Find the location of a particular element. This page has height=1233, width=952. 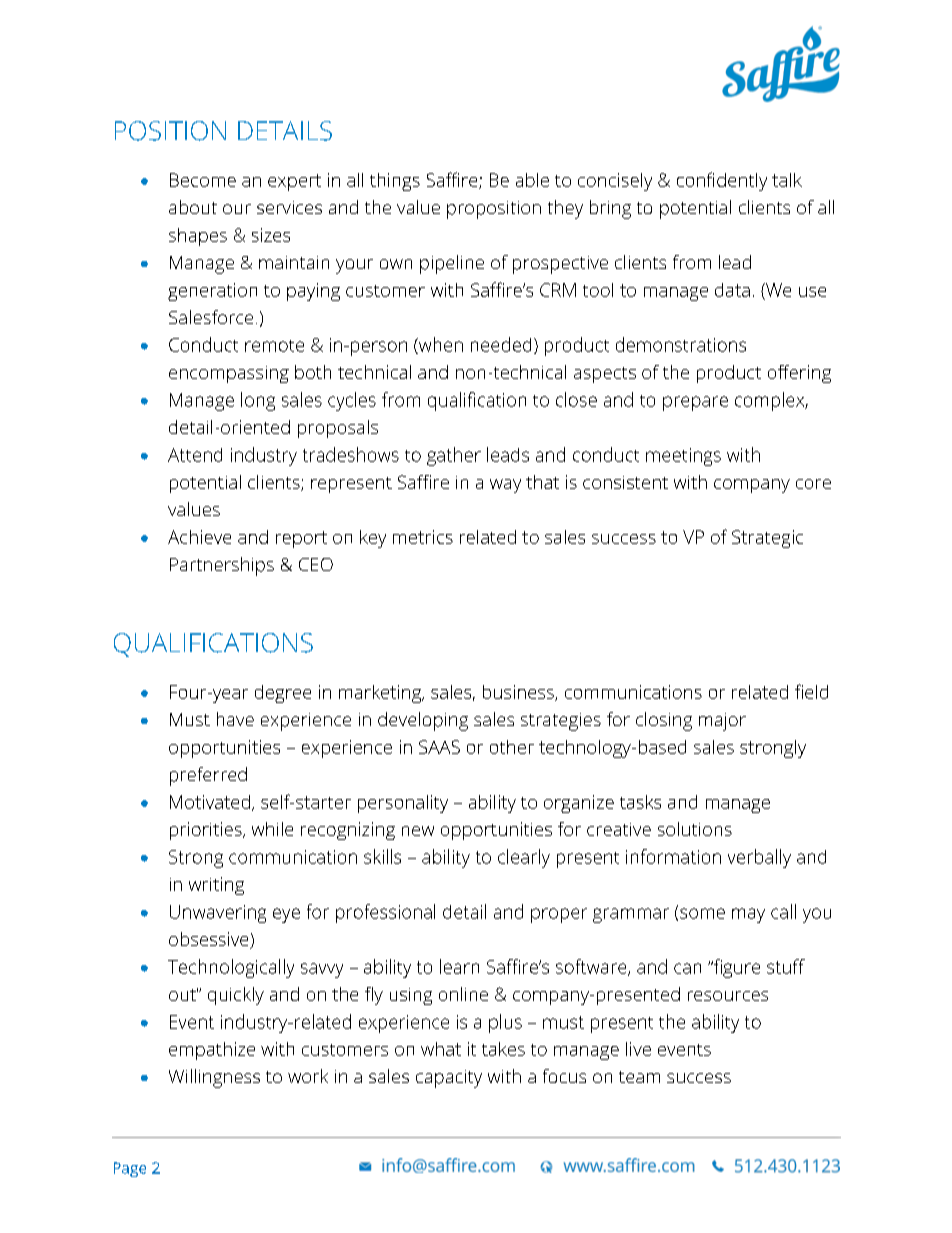

capacity is located at coordinates (449, 1079).
